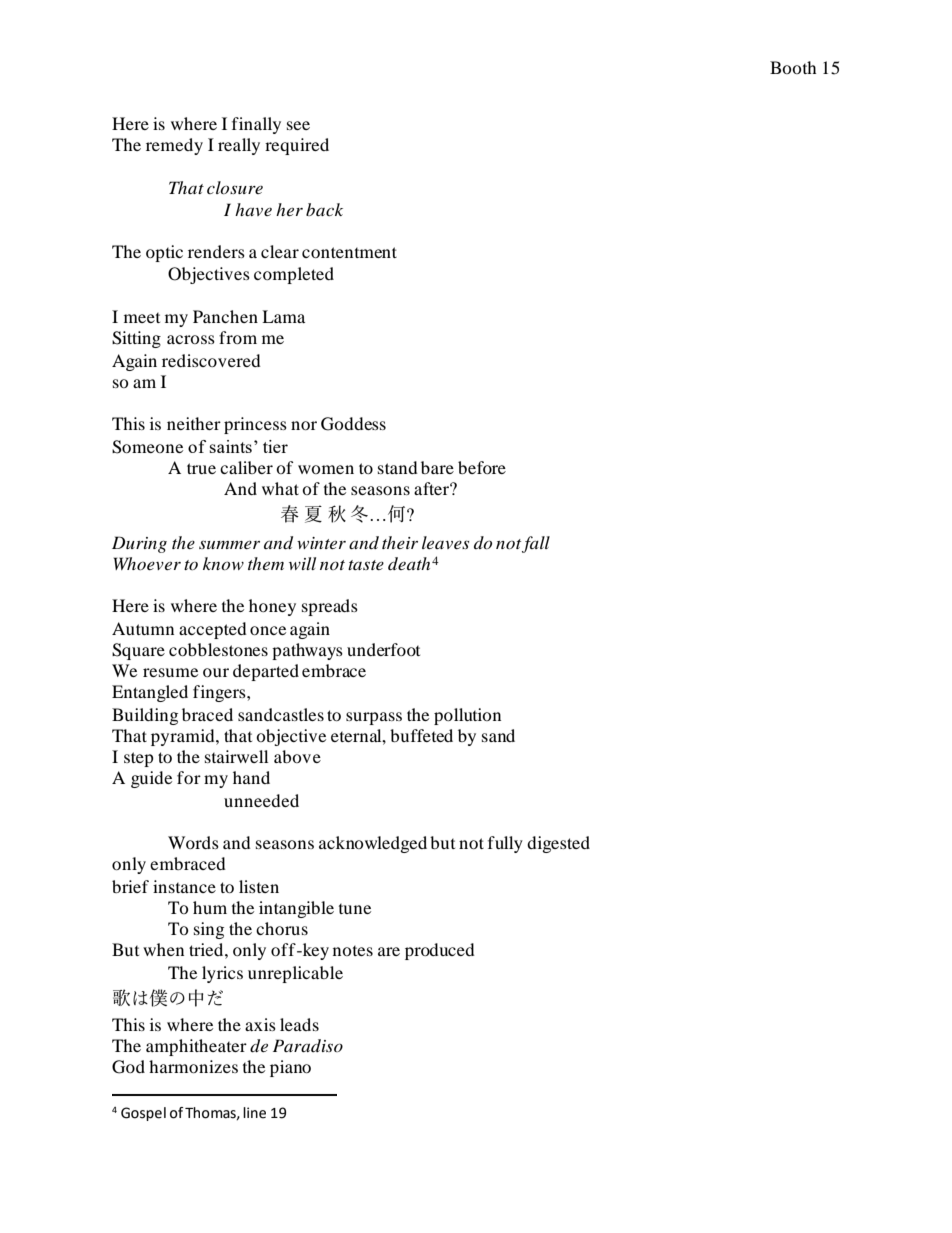  What do you see at coordinates (536, 544) in the screenshot?
I see `fall` at bounding box center [536, 544].
